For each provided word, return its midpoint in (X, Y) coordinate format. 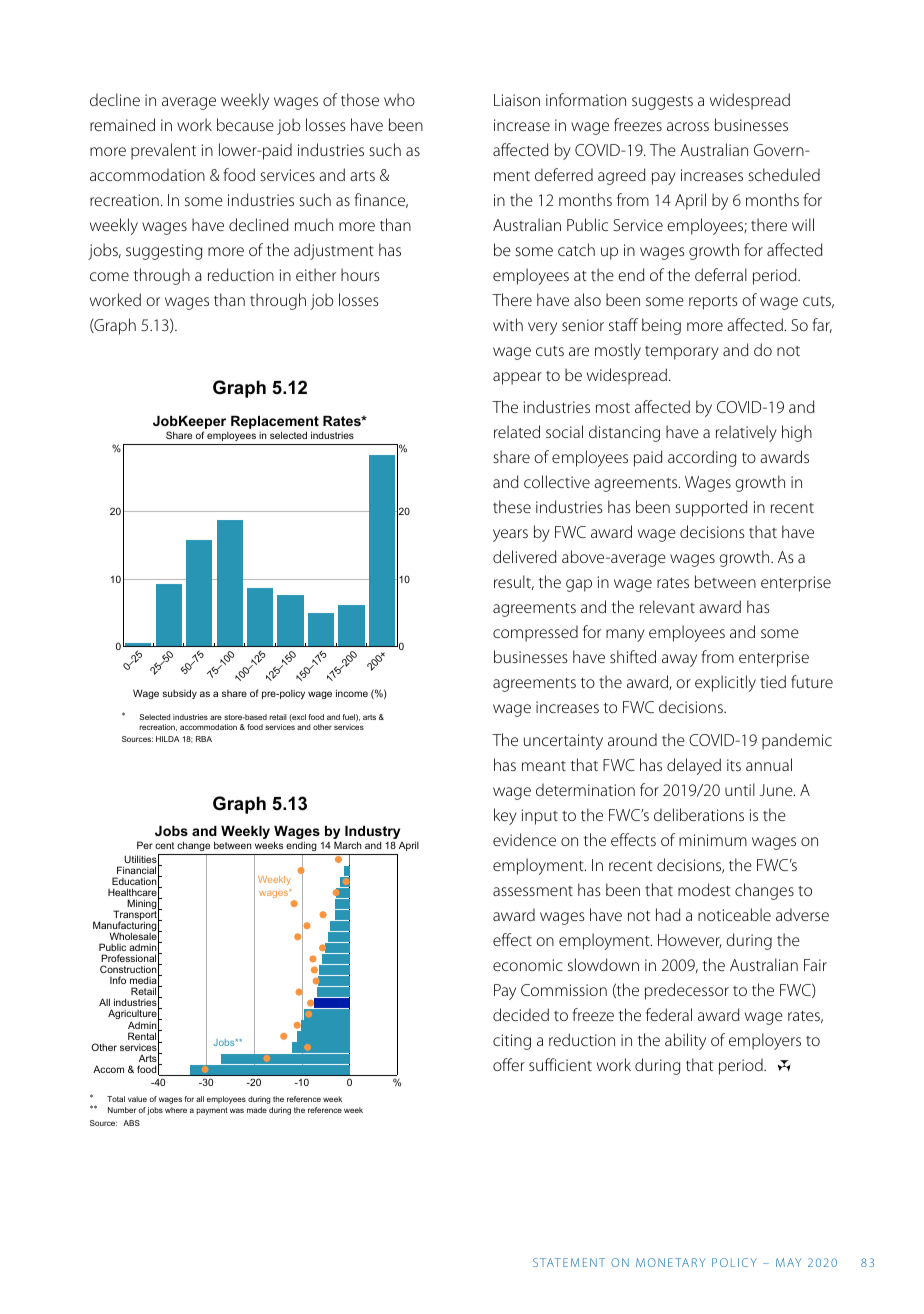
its (734, 765)
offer (509, 1064)
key (505, 816)
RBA (204, 739)
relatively (746, 433)
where (176, 1110)
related (517, 431)
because (245, 124)
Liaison (517, 100)
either (316, 274)
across (688, 126)
